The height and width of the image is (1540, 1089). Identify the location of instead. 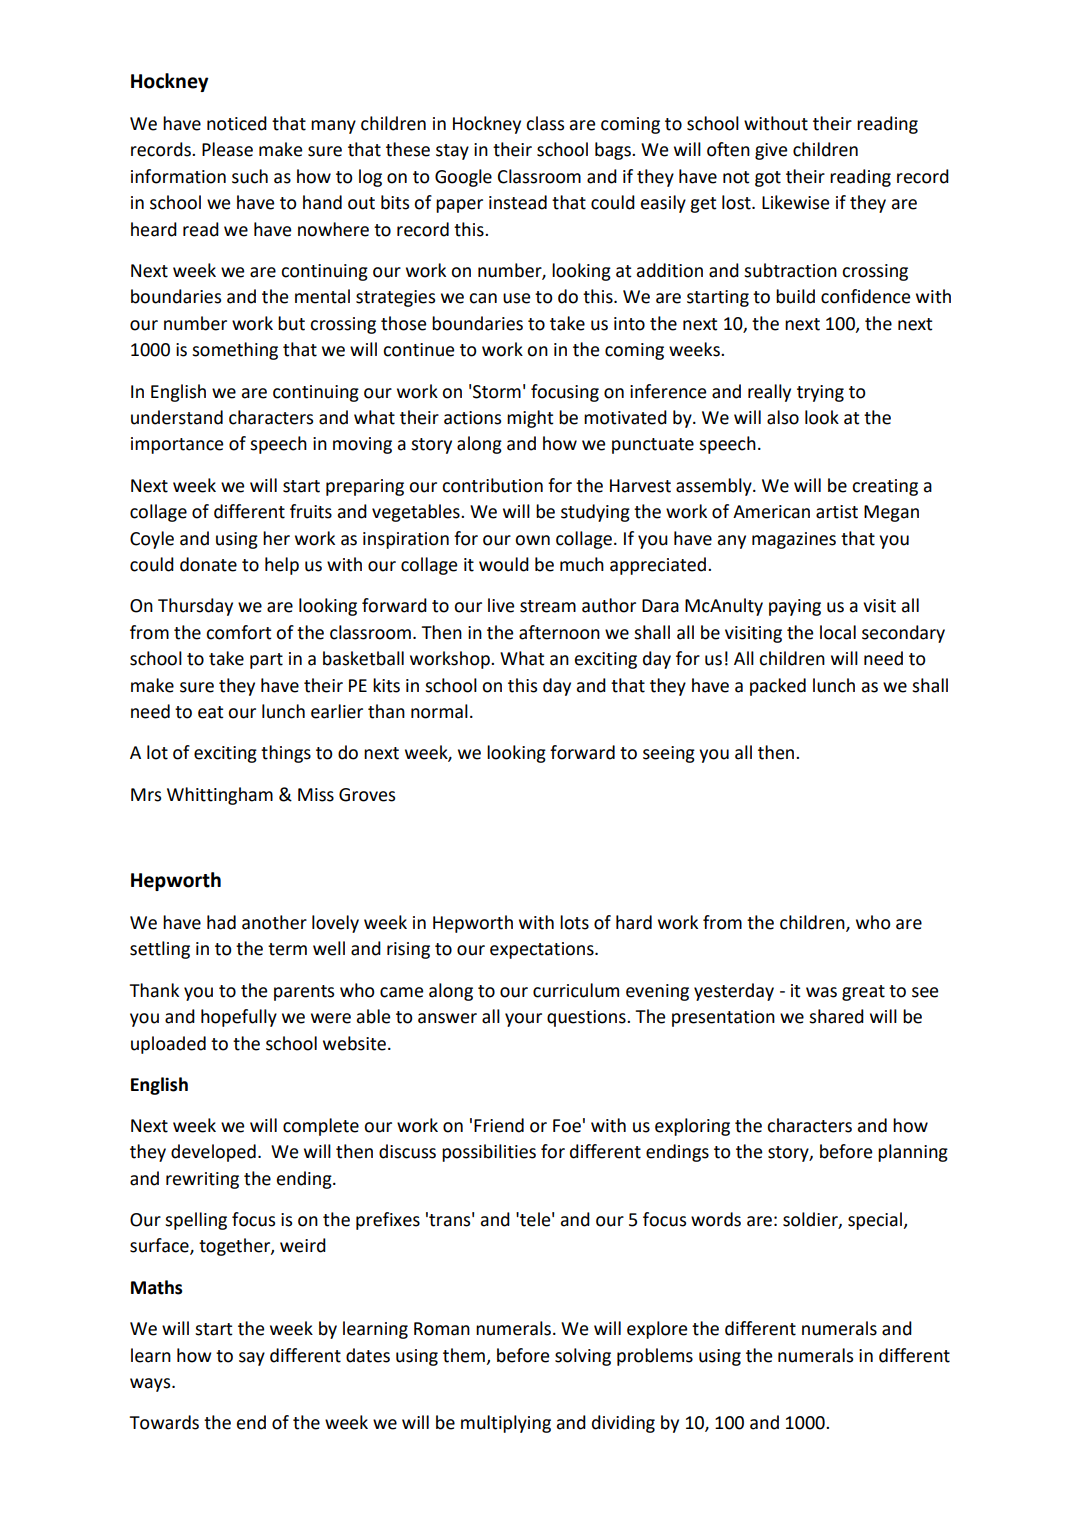
(518, 202).
